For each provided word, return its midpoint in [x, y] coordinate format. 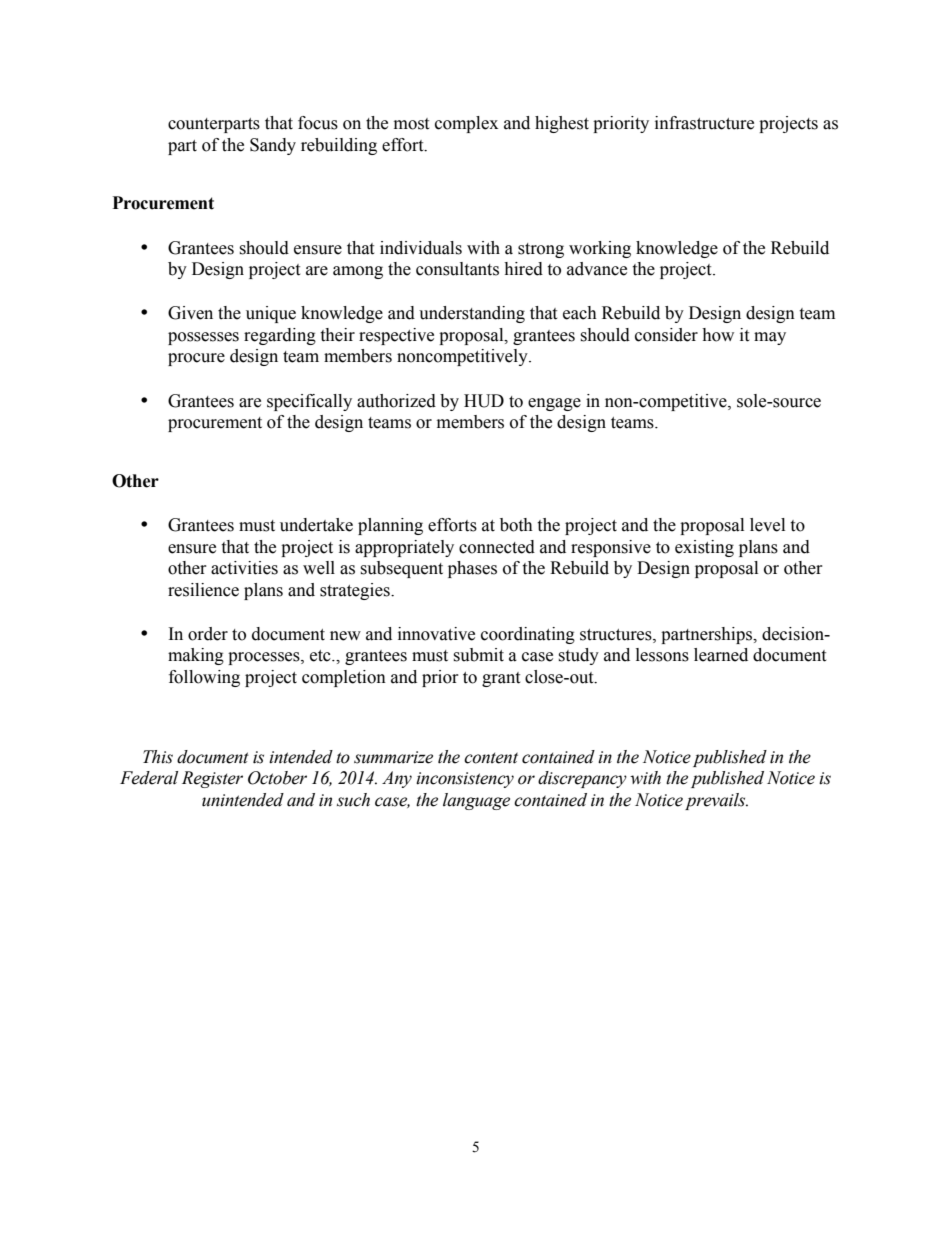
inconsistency [465, 780]
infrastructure [704, 123]
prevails [716, 801]
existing [704, 548]
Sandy [273, 146]
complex [466, 124]
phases [472, 569]
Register [212, 779]
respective [396, 336]
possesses [203, 338]
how [718, 335]
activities [244, 568]
